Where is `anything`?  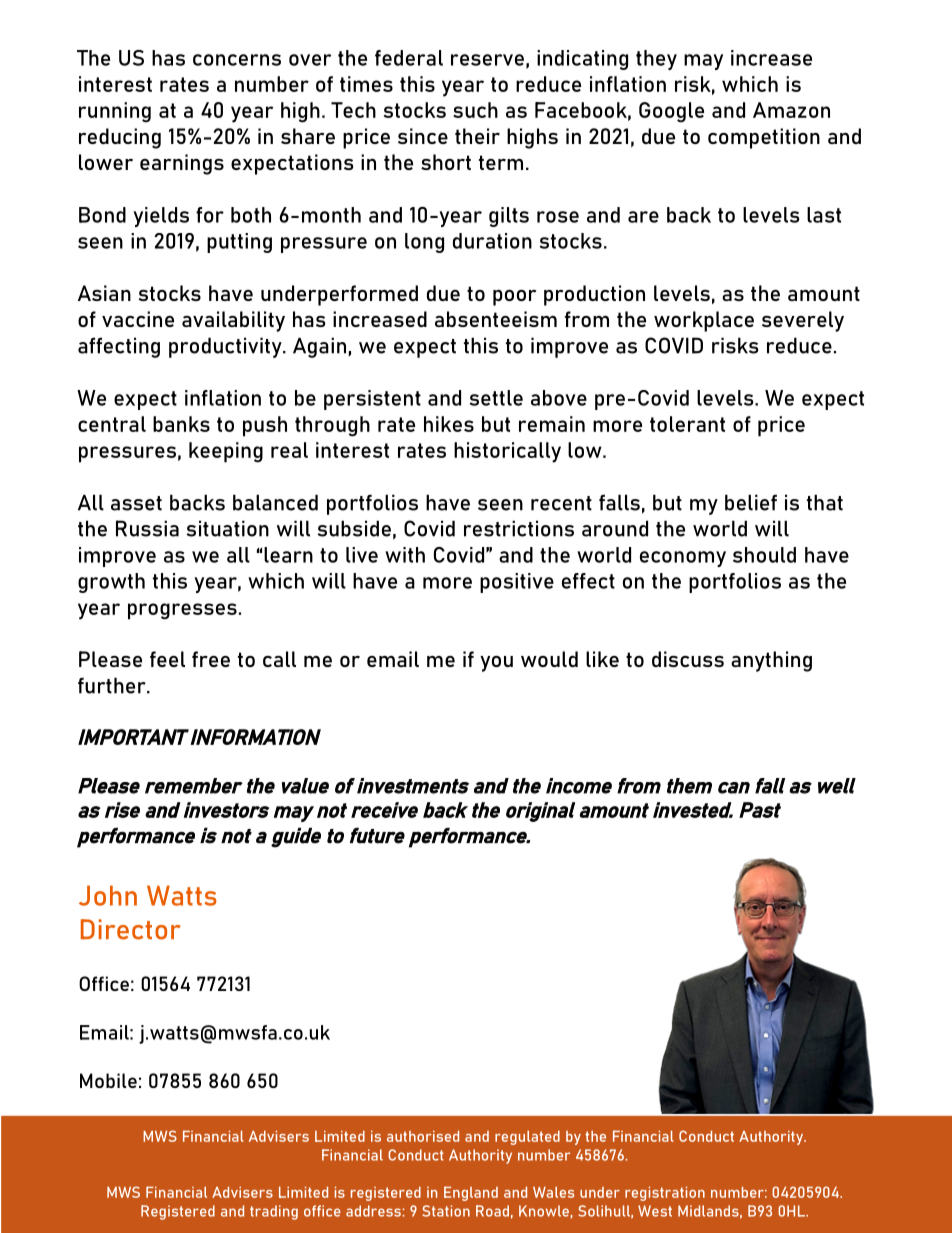 anything is located at coordinates (771, 661).
